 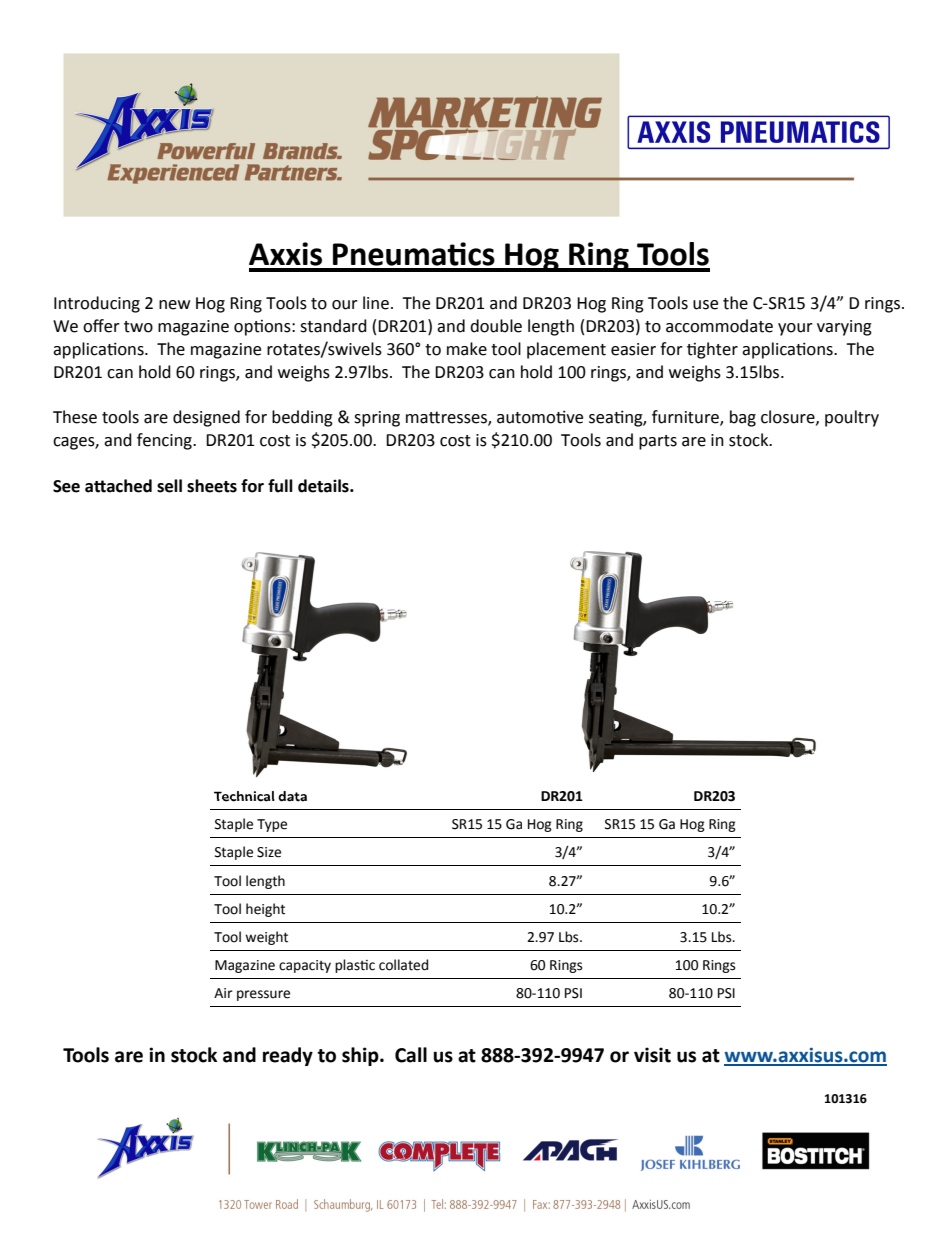 I want to click on automotive, so click(x=540, y=417).
